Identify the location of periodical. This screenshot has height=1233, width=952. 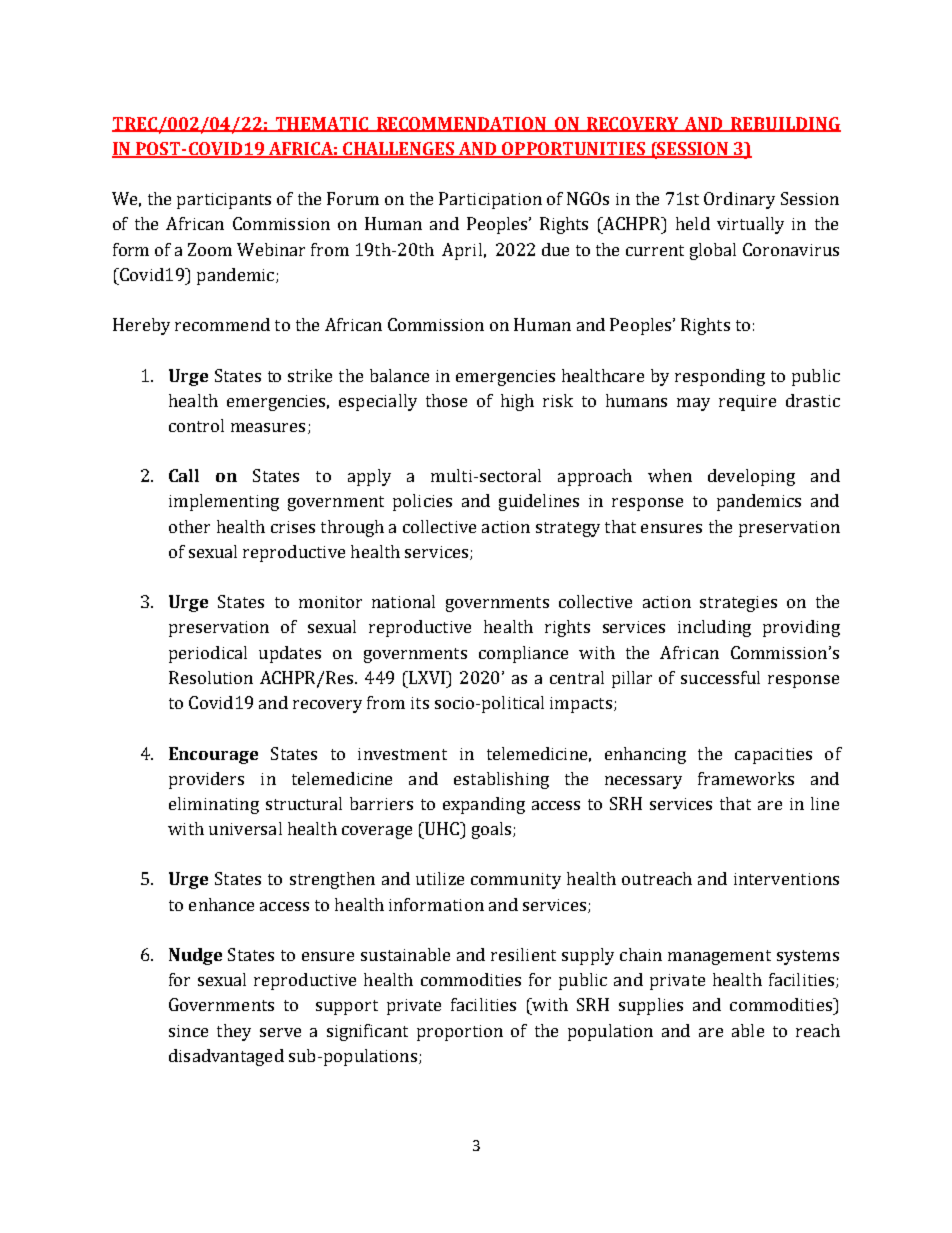
(208, 654).
